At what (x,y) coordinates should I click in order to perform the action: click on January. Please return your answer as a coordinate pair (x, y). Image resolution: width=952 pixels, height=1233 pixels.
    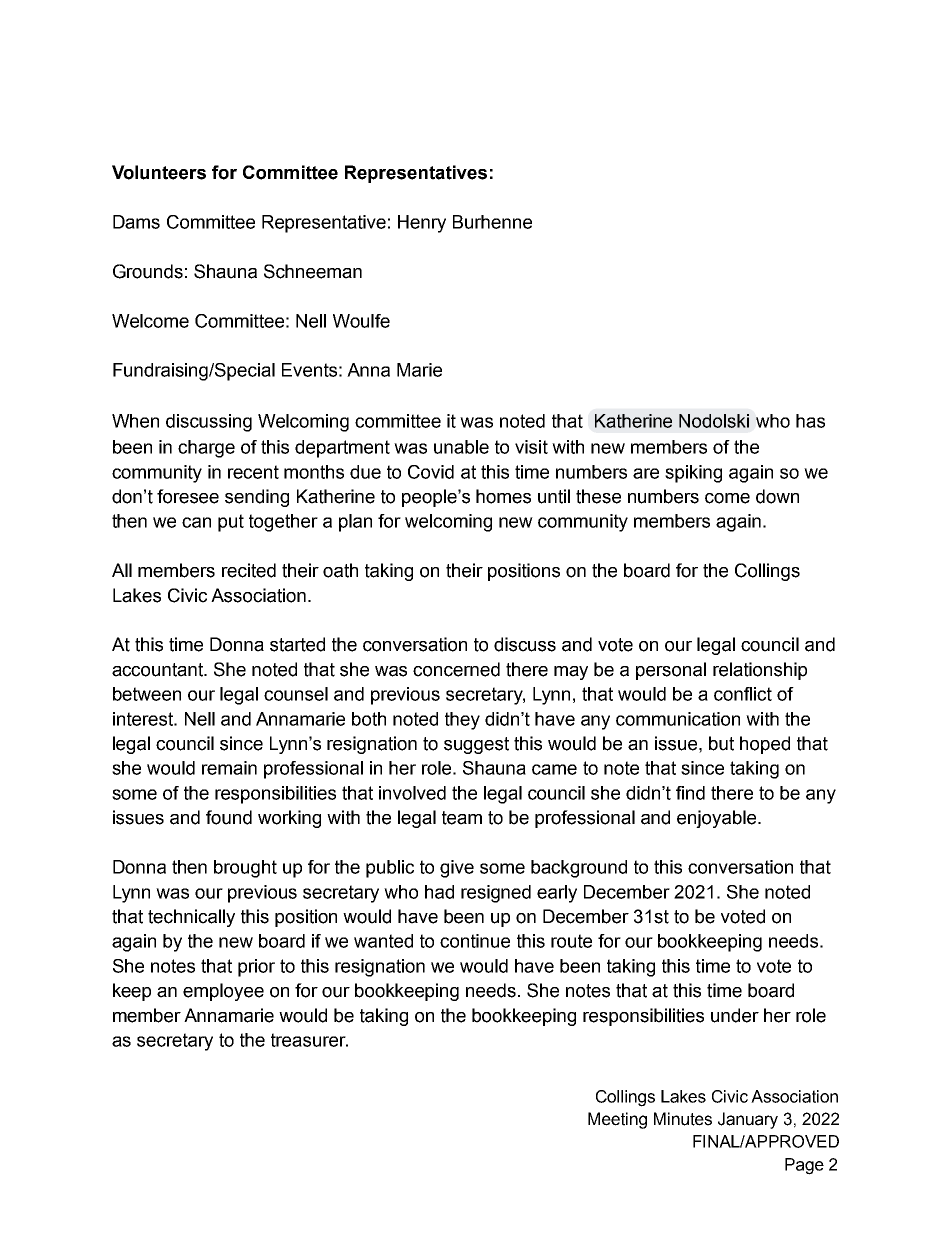
    Looking at the image, I should click on (748, 1120).
